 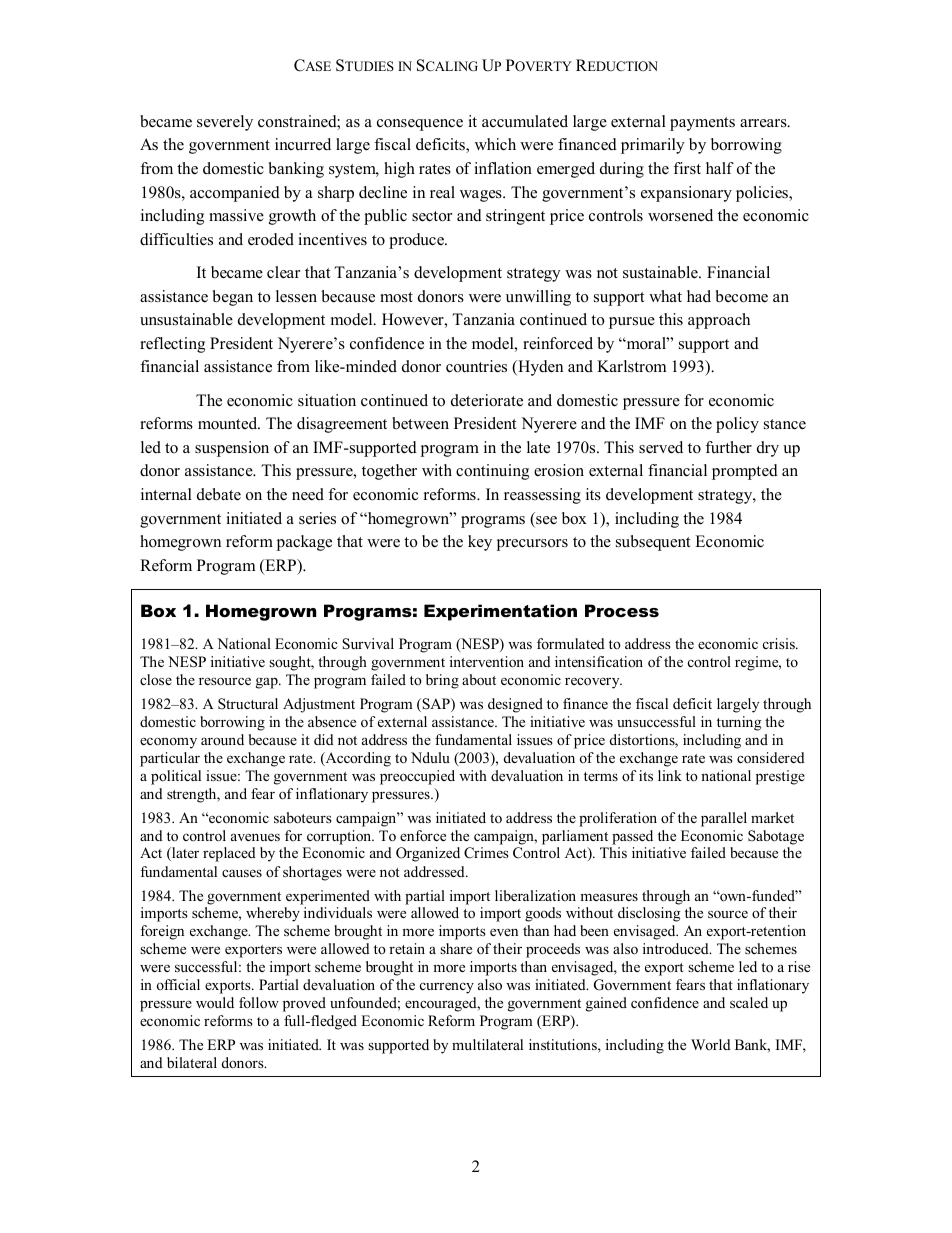 I want to click on would, so click(x=215, y=1002).
